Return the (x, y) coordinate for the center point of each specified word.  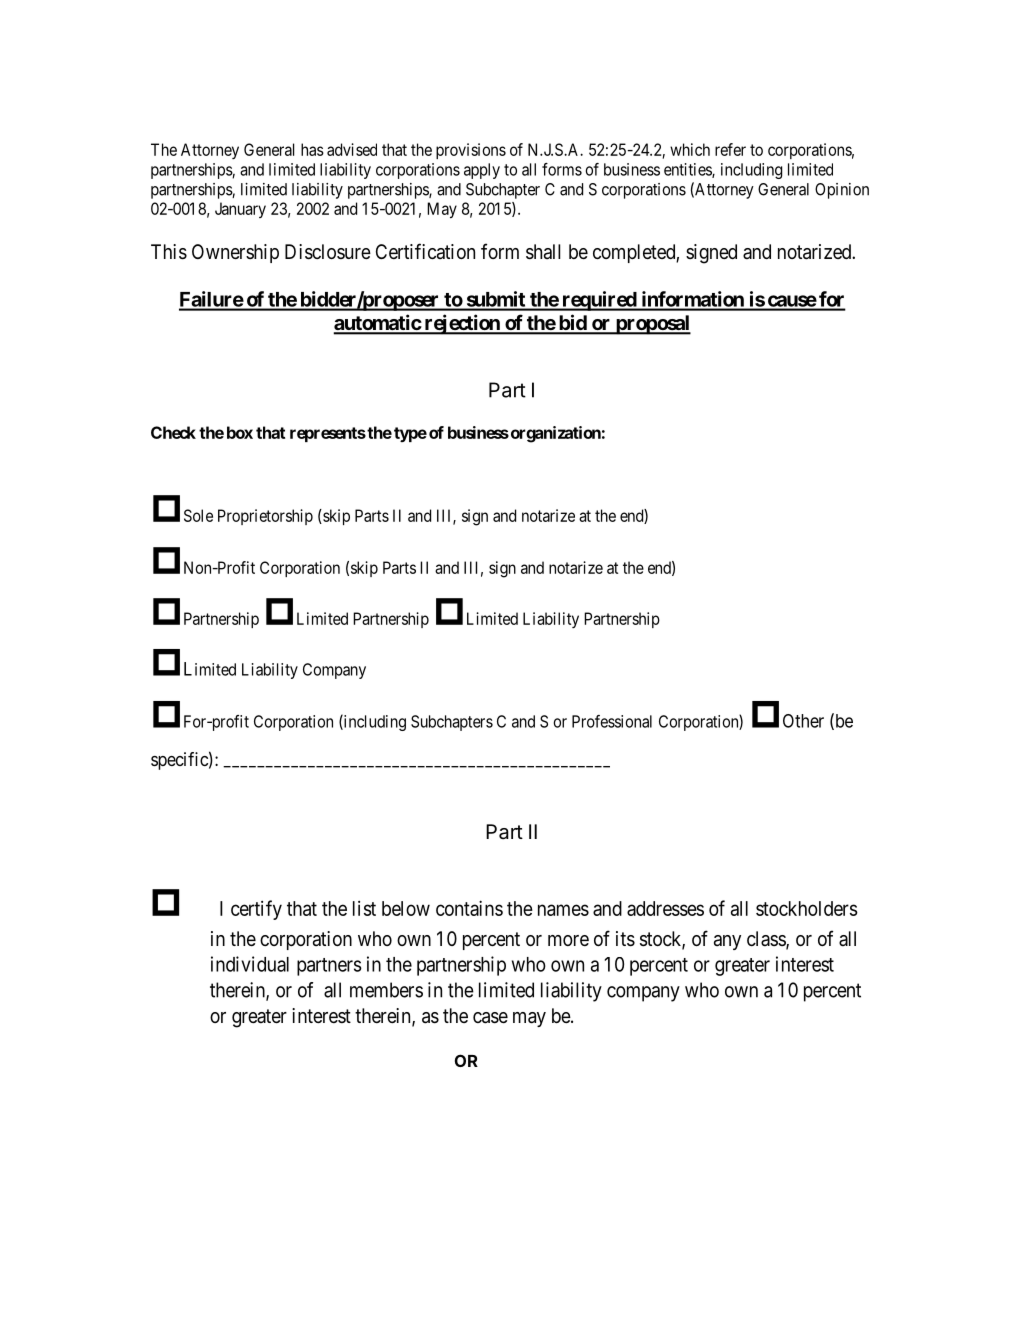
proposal (652, 325)
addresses (665, 908)
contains (469, 908)
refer (730, 149)
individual (250, 964)
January (240, 210)
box (240, 432)
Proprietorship (265, 517)
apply (482, 171)
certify (256, 910)
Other (803, 721)
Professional (612, 721)
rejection (462, 324)
